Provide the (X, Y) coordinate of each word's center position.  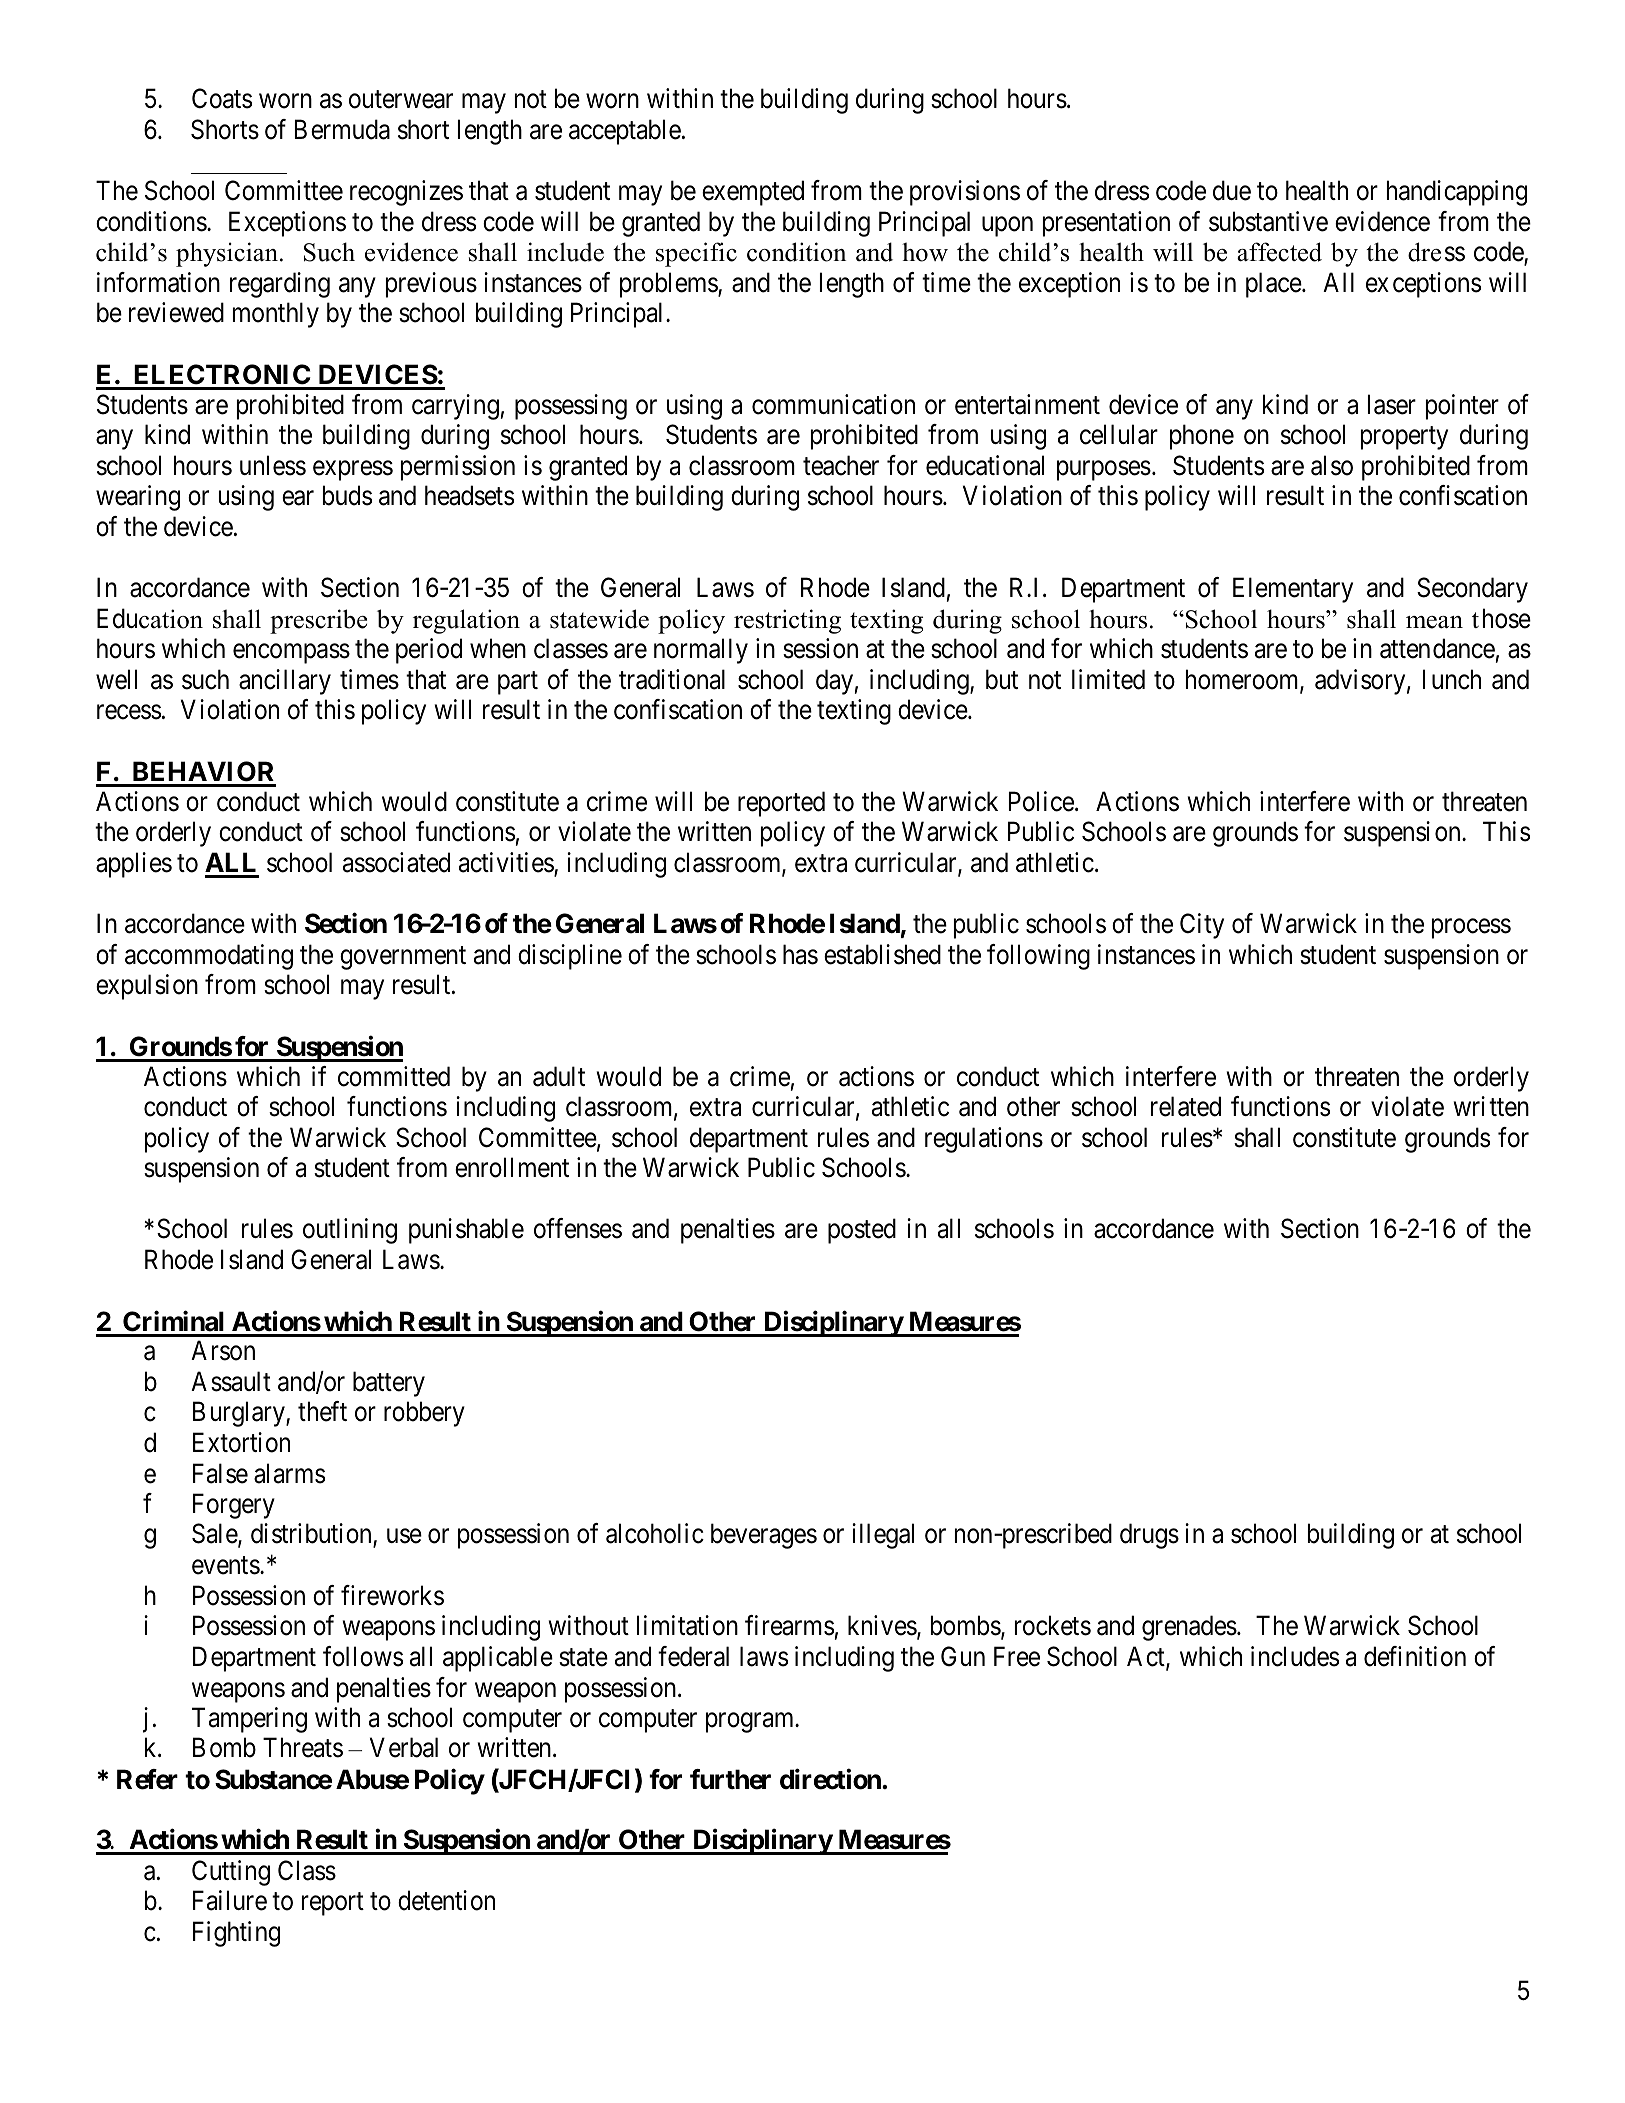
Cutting (231, 1873)
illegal (883, 1536)
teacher (841, 465)
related (1186, 1106)
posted (862, 1231)
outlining (350, 1231)
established (882, 954)
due (1232, 190)
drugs (1149, 1536)
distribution (312, 1535)
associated (396, 862)
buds (347, 495)
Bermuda (342, 129)
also (1332, 465)
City (1202, 926)
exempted (753, 193)
